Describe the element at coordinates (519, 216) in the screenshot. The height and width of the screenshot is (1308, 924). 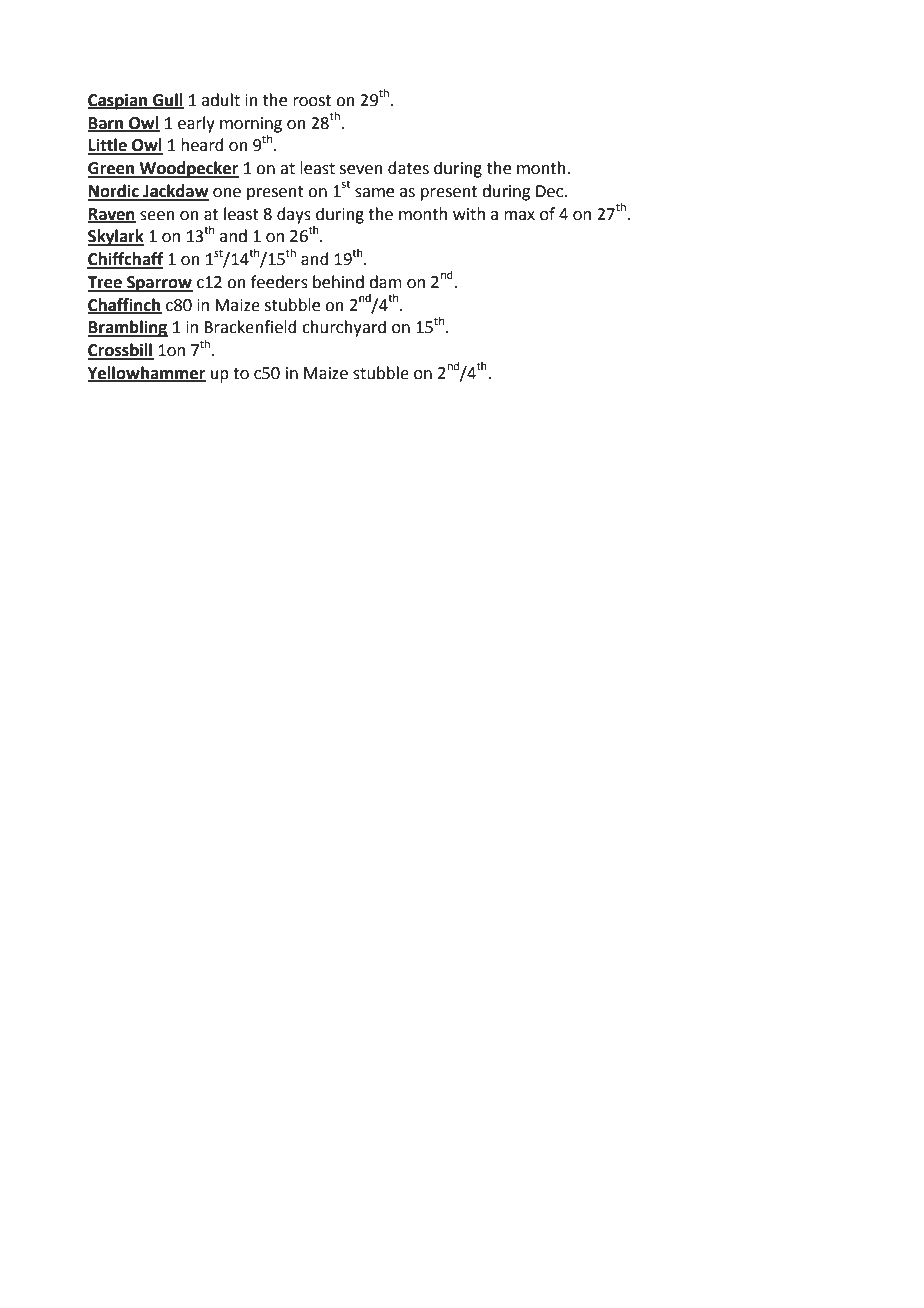
I see `max` at that location.
